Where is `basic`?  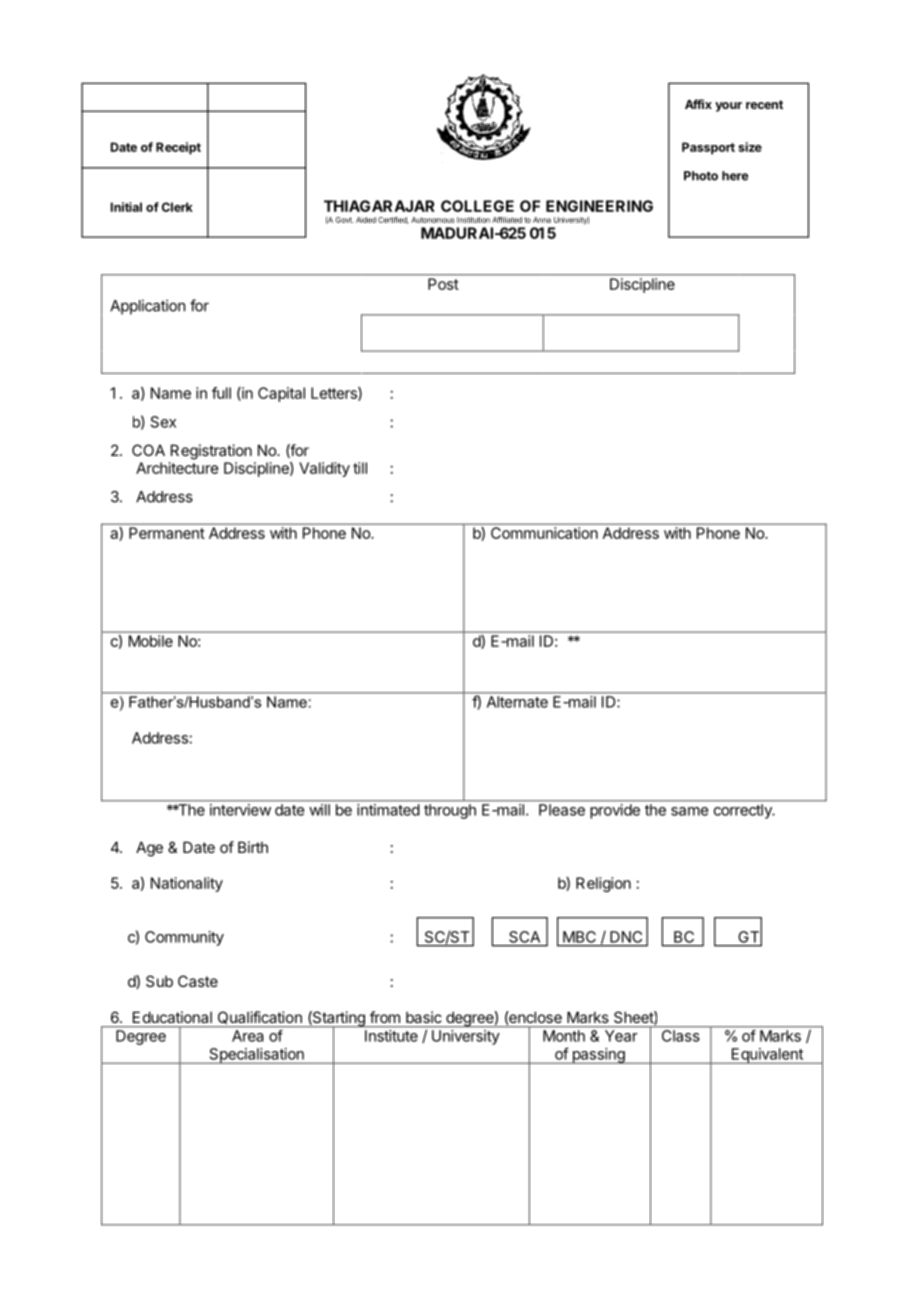 basic is located at coordinates (424, 1017).
